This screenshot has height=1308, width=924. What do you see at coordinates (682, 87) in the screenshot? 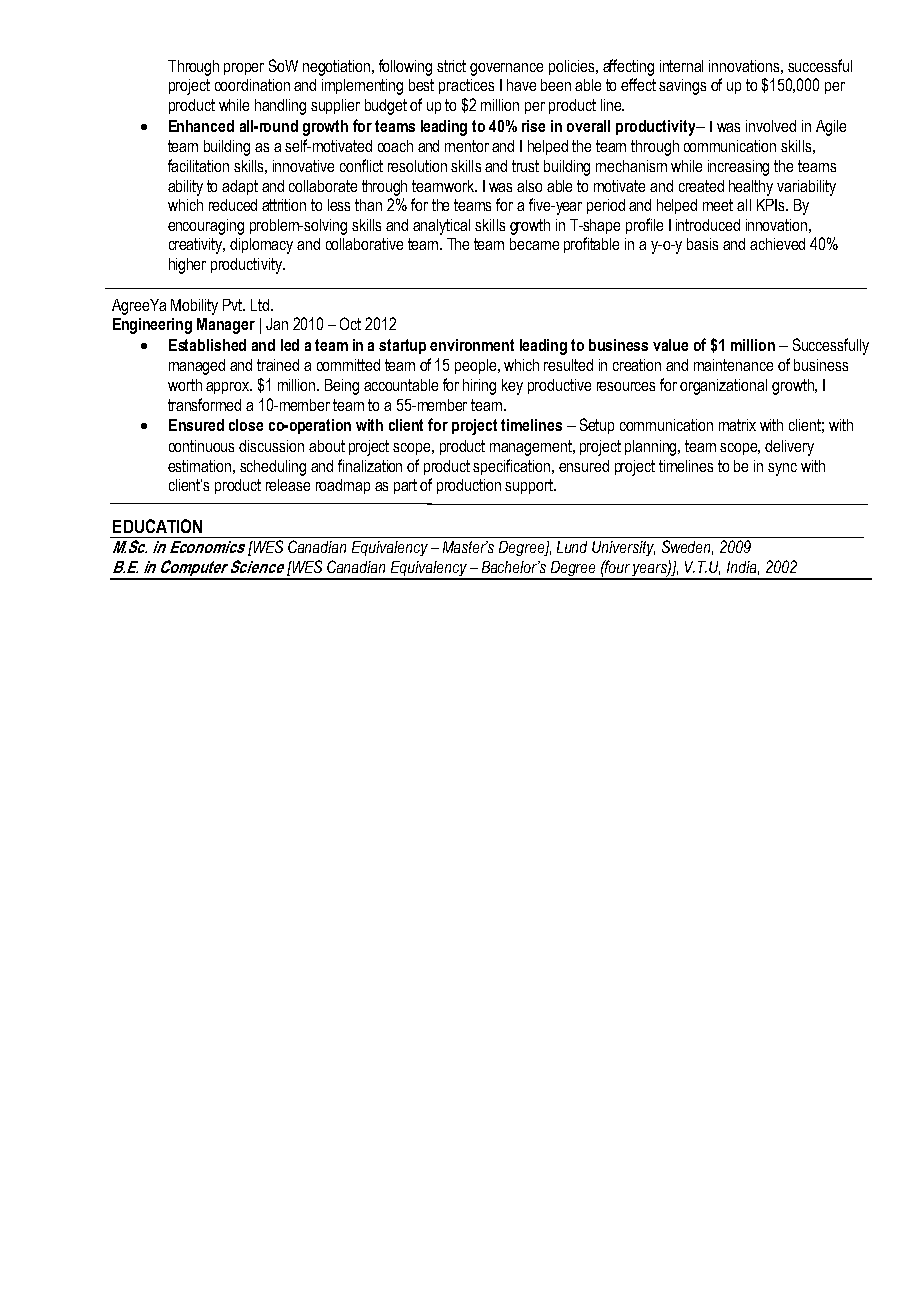
I see `savings` at bounding box center [682, 87].
